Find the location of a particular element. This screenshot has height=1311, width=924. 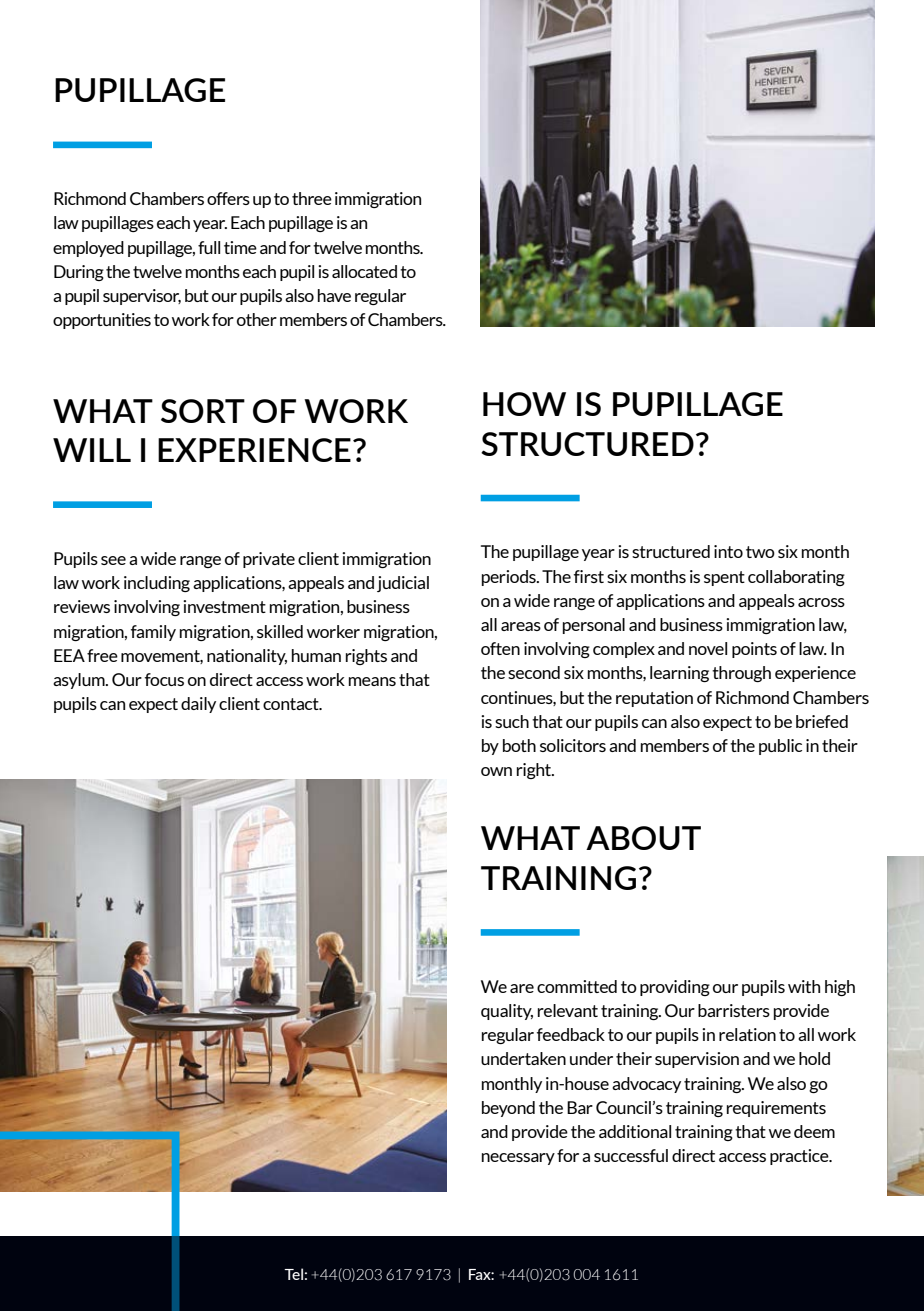

practice is located at coordinates (800, 1157).
